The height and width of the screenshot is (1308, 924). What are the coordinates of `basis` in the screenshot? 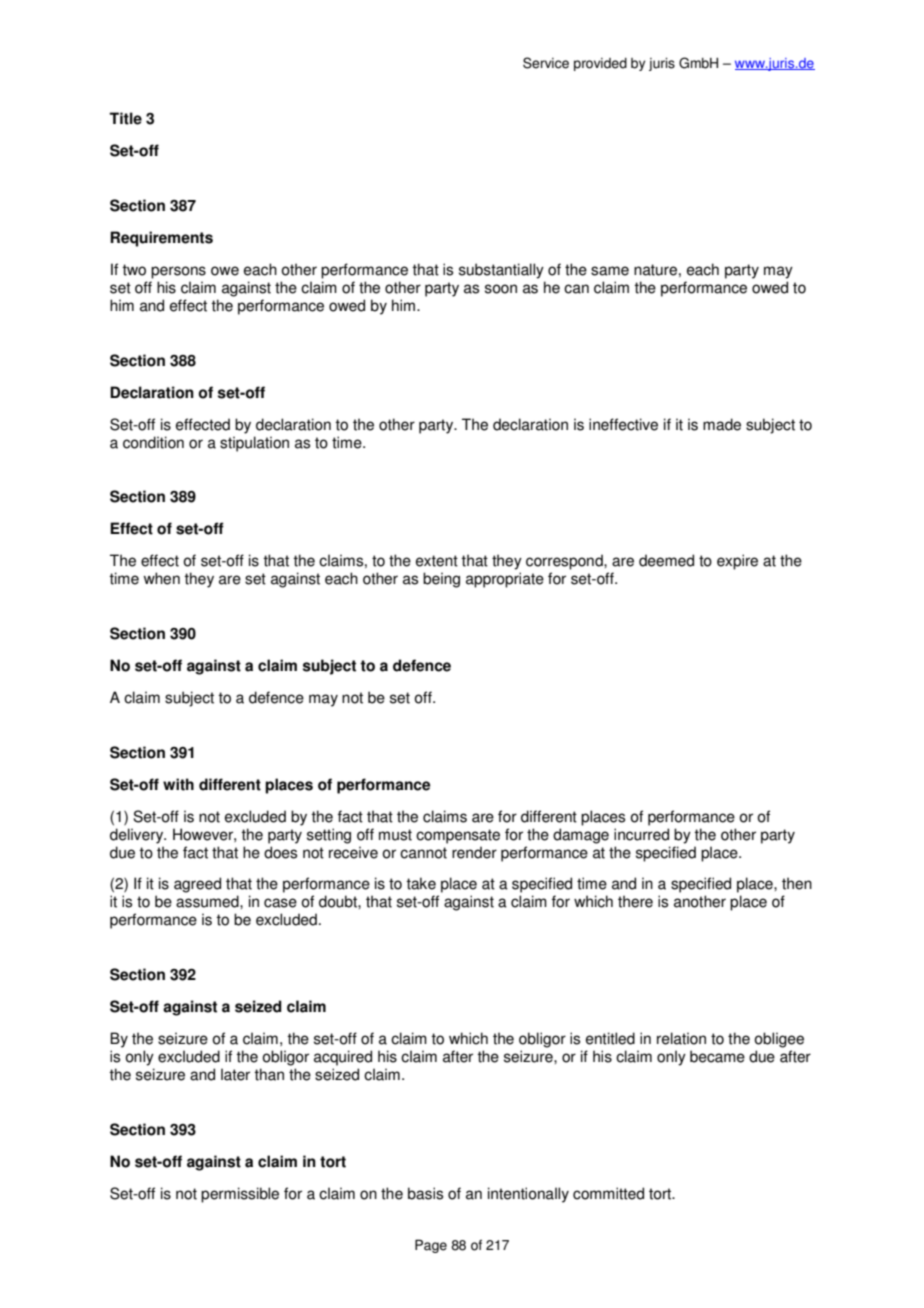 It's located at (425, 1193).
